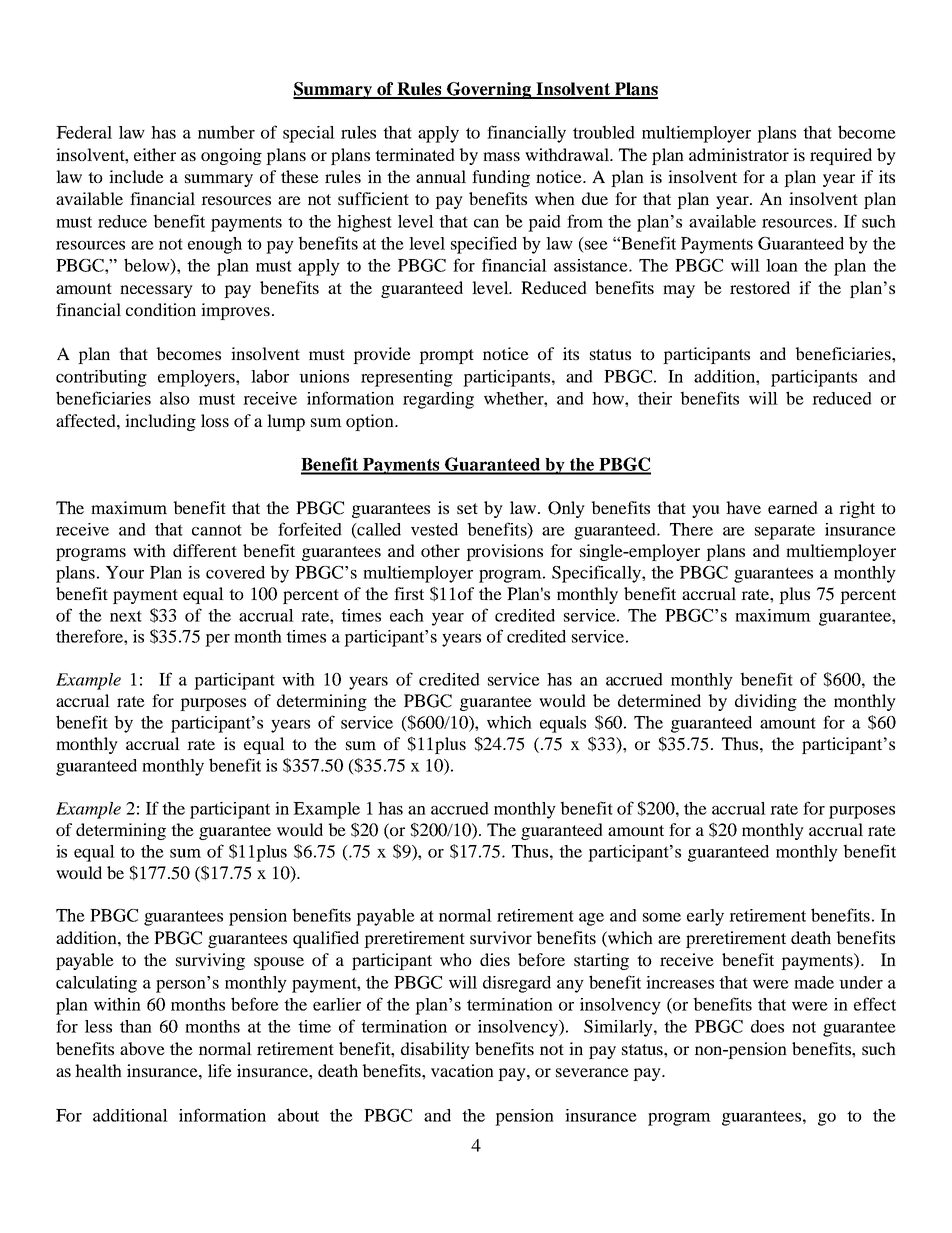  Describe the element at coordinates (409, 593) in the screenshot. I see `first` at that location.
